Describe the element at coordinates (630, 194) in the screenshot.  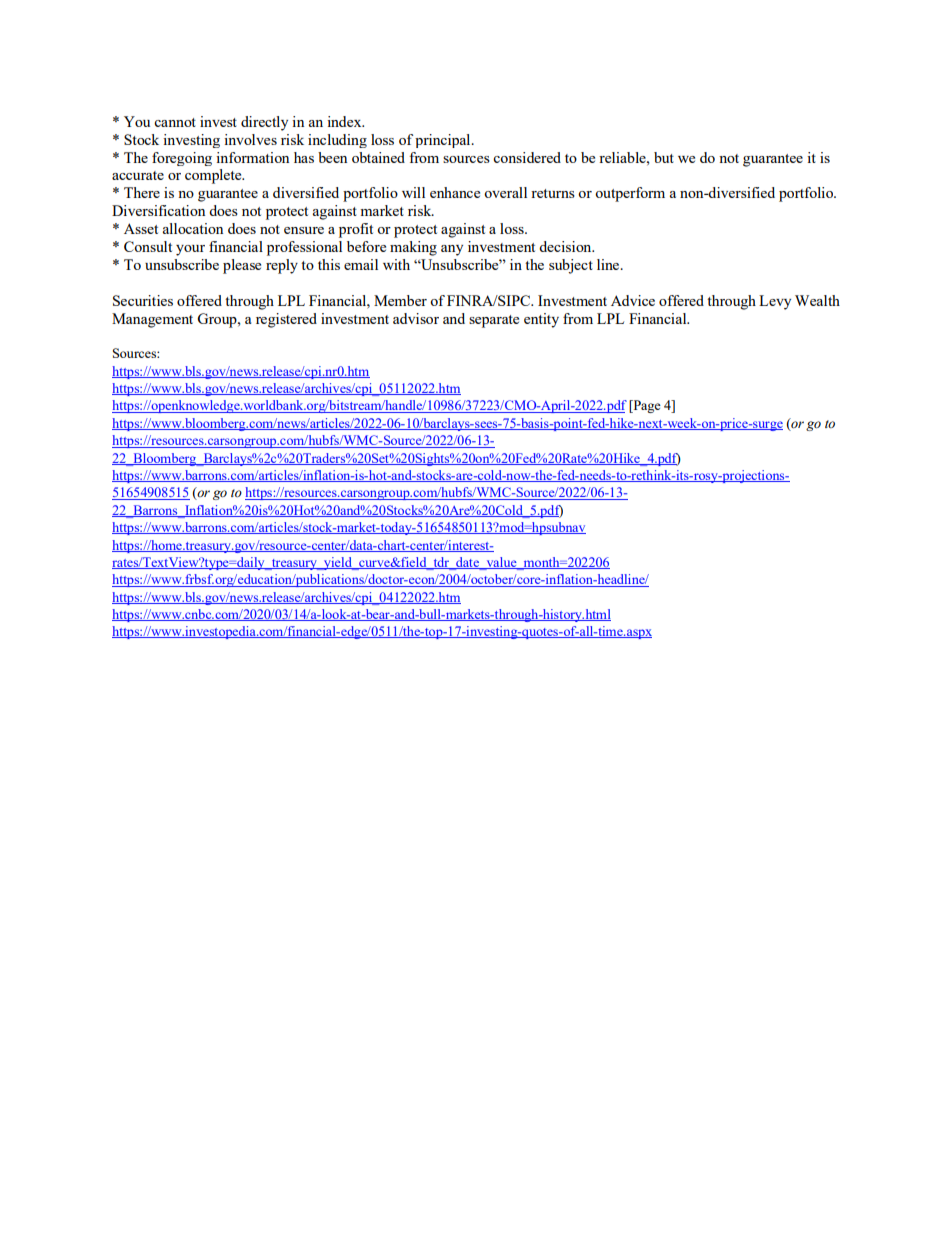
I see `outperform` at that location.
